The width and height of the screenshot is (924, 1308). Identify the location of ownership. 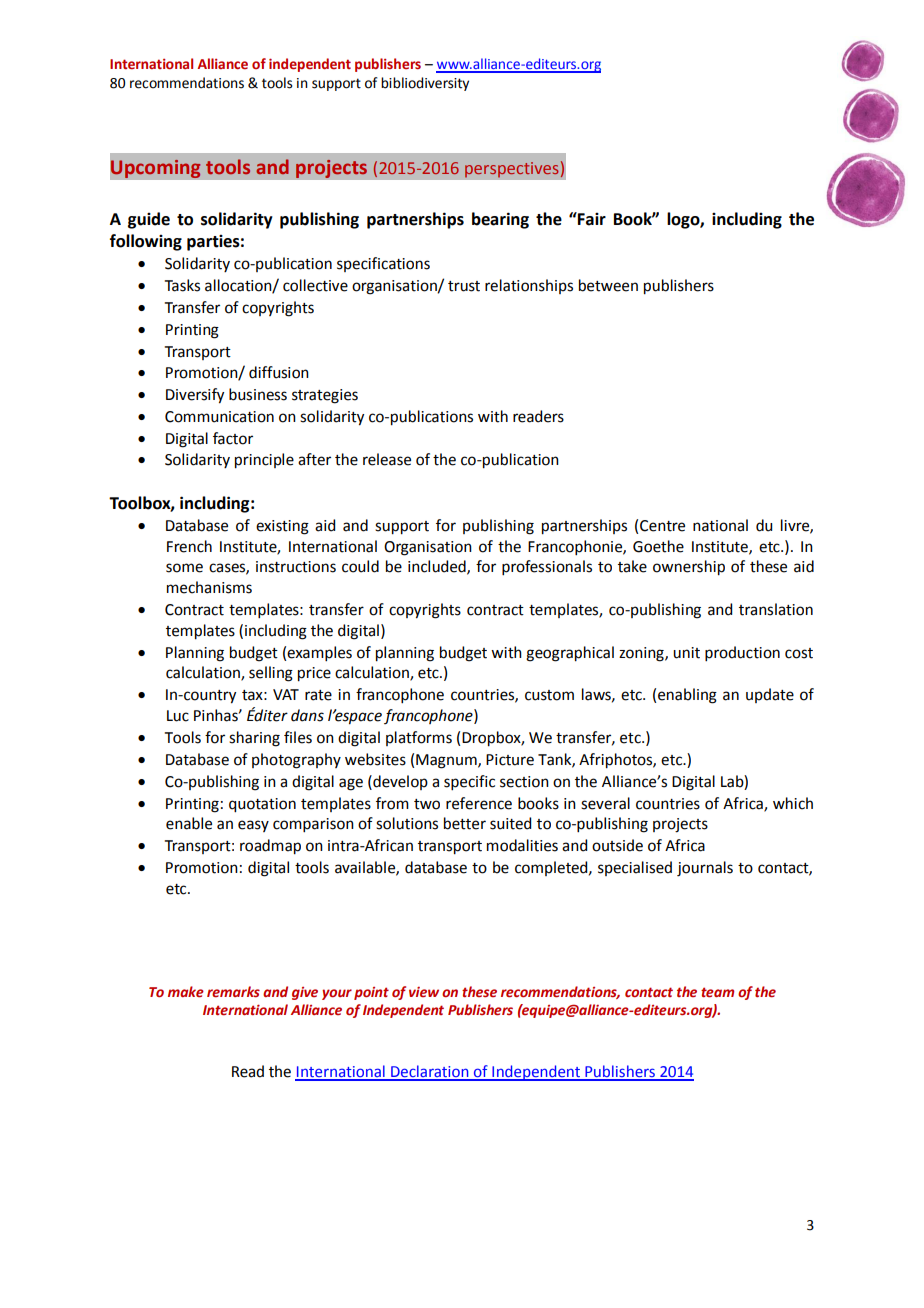
(689, 568).
